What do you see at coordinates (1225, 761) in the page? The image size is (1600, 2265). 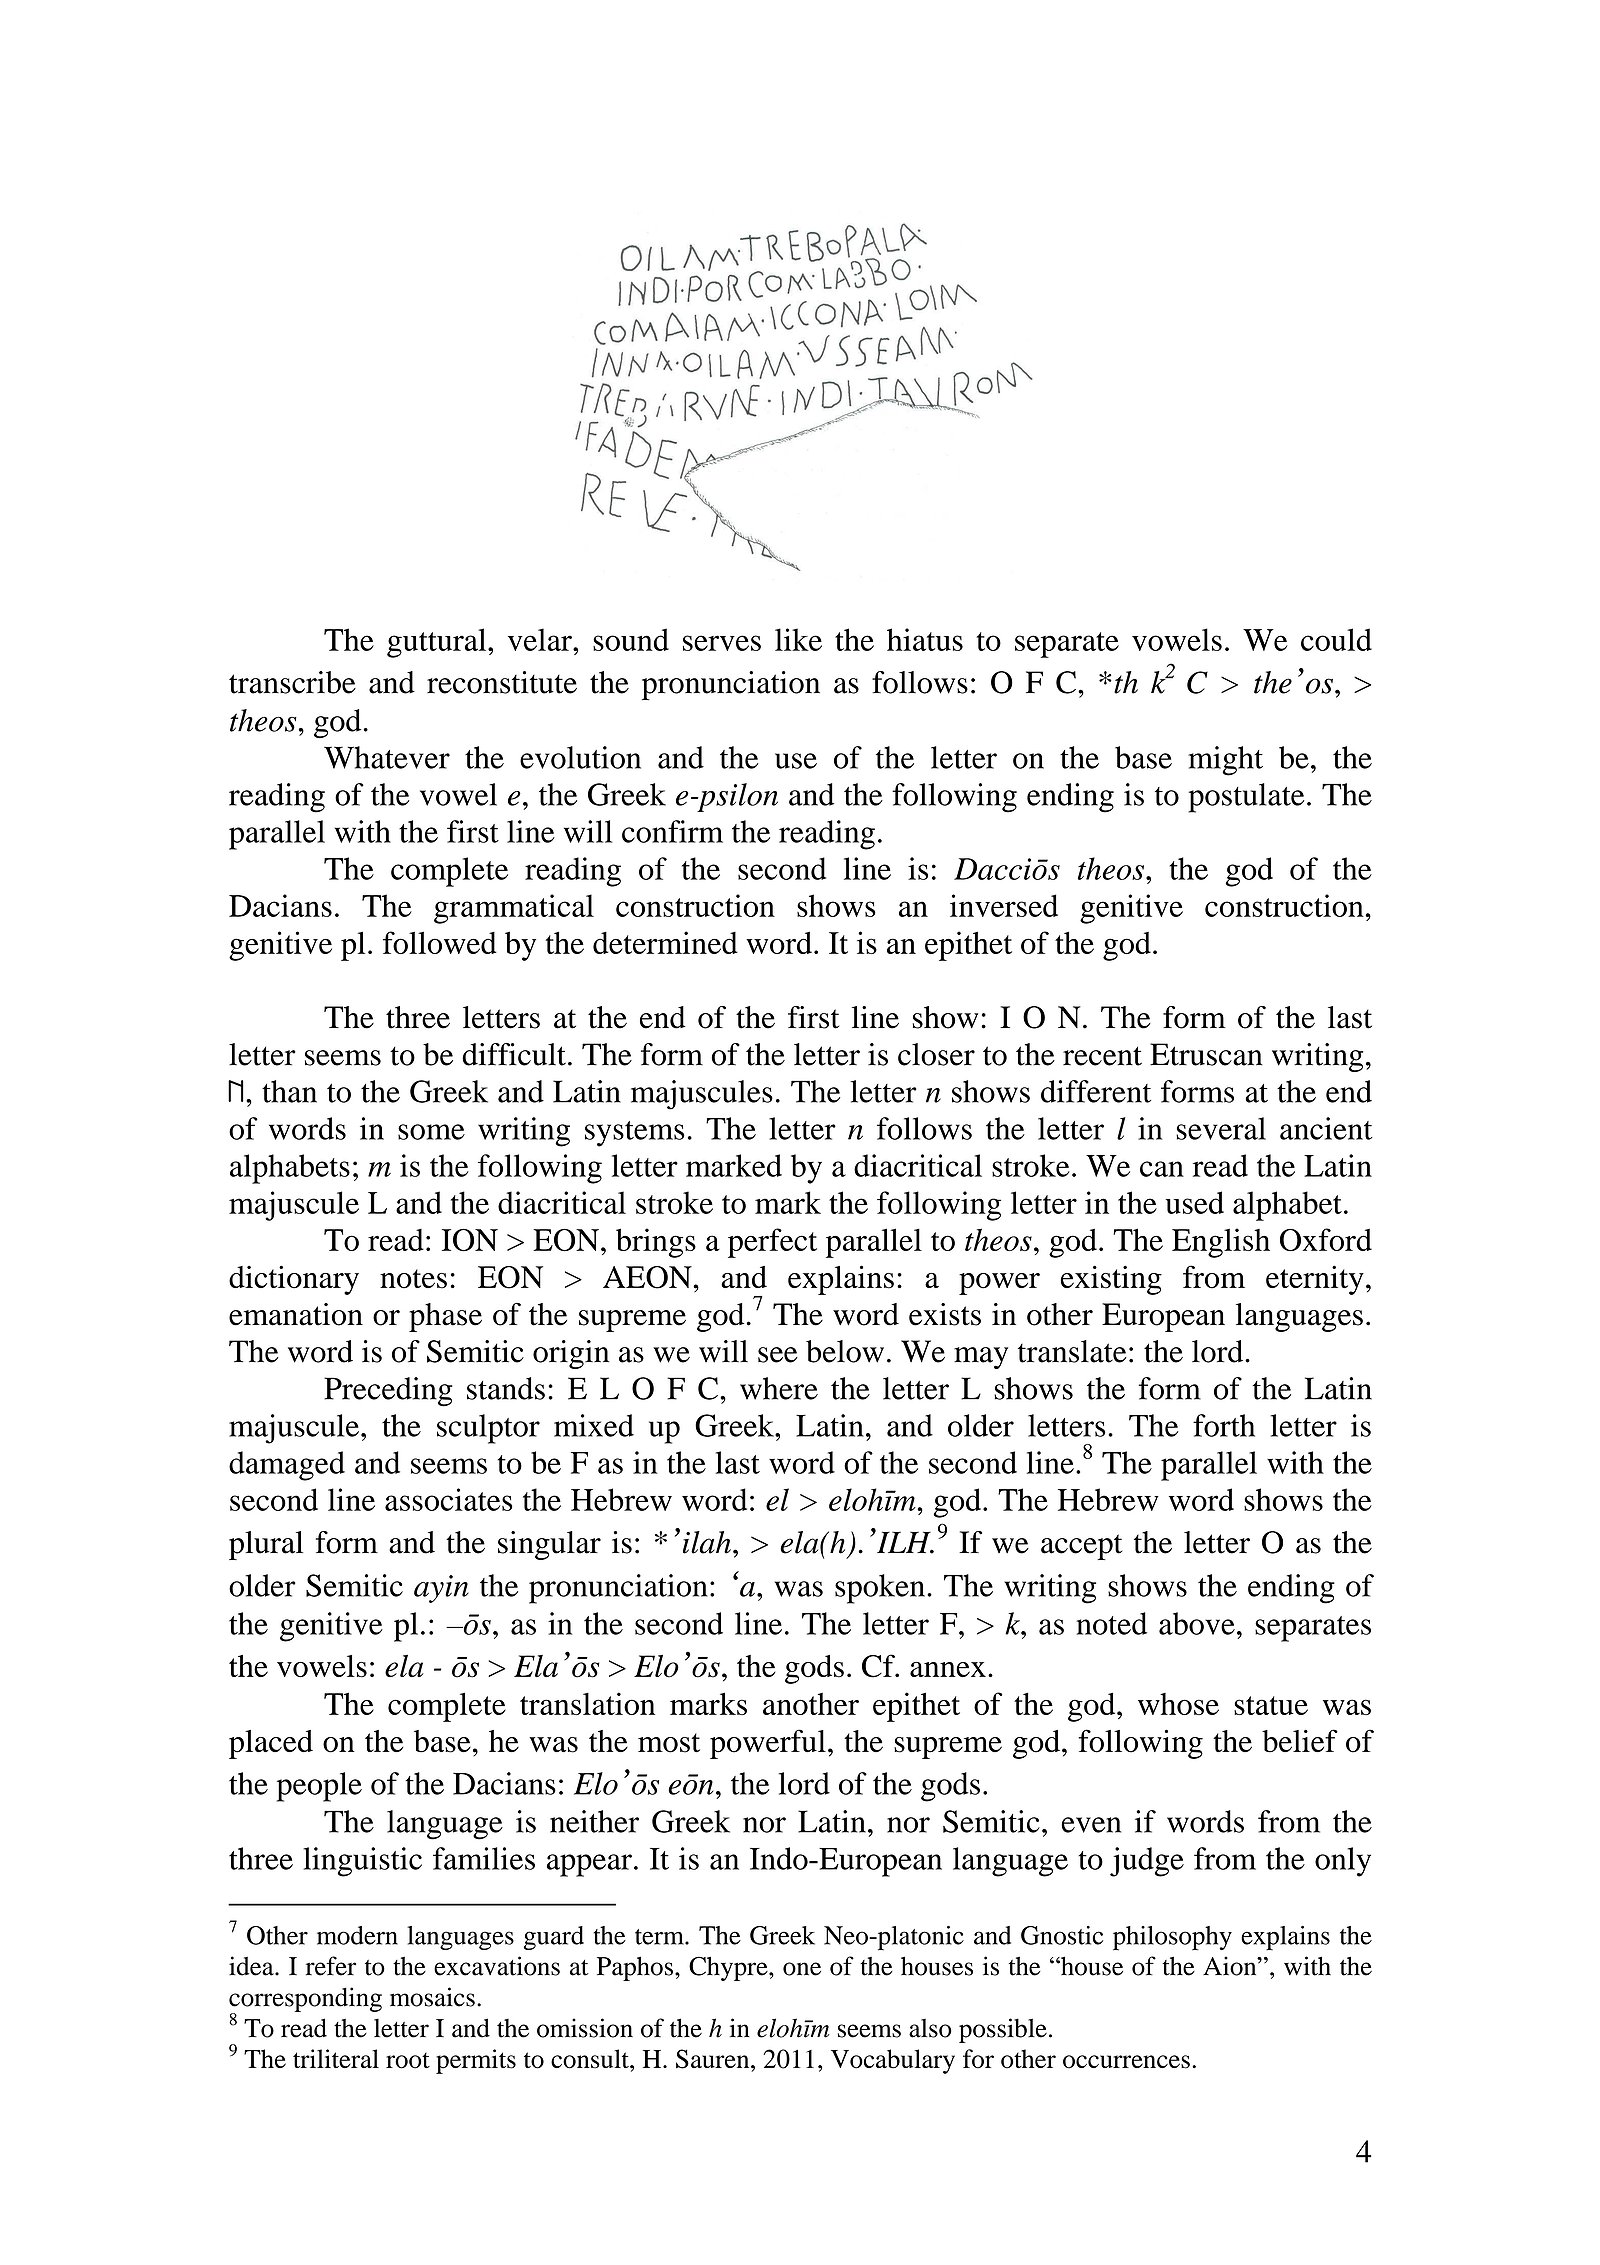 I see `might` at bounding box center [1225, 761].
